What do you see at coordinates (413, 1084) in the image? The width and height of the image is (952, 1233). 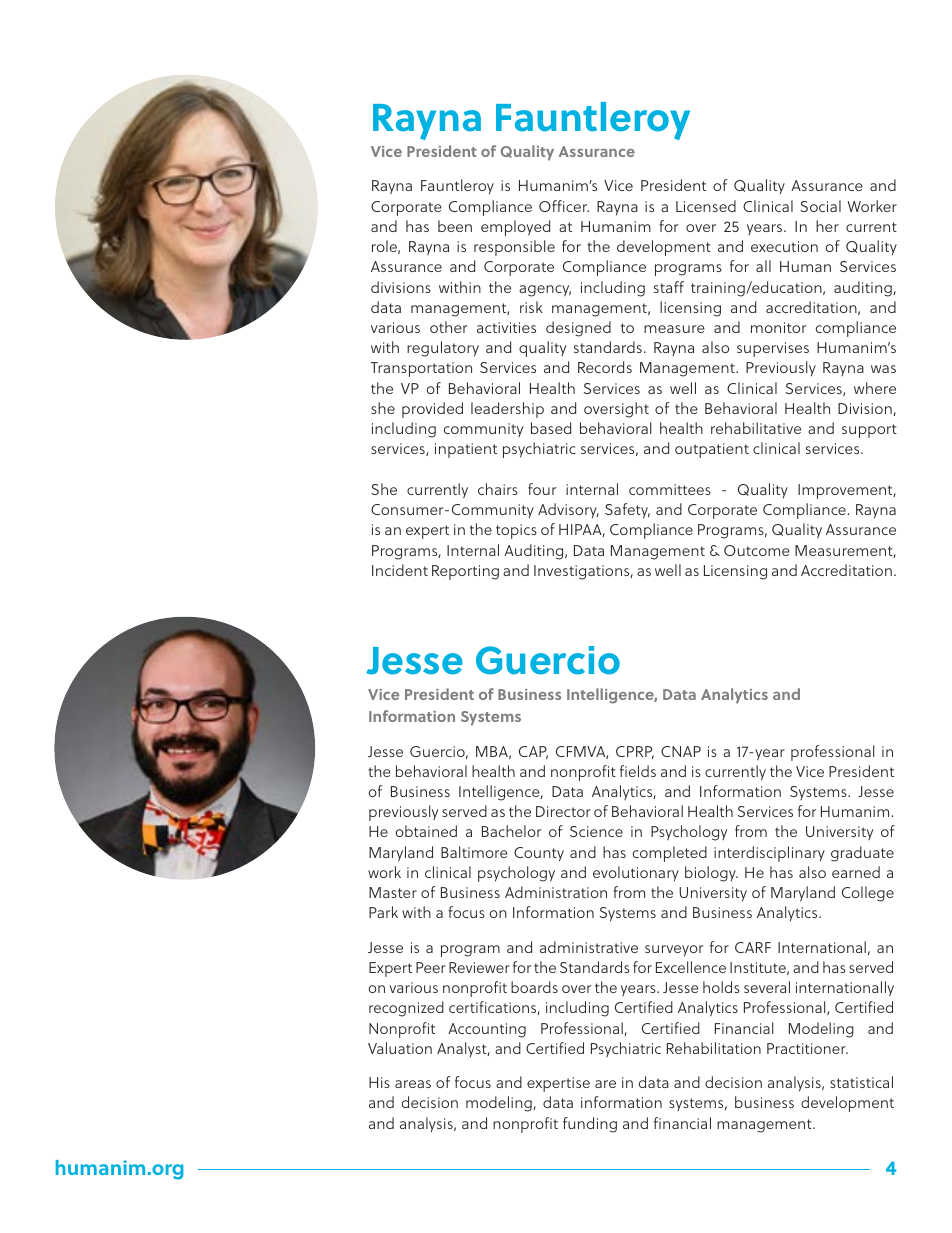 I see `areas` at bounding box center [413, 1084].
